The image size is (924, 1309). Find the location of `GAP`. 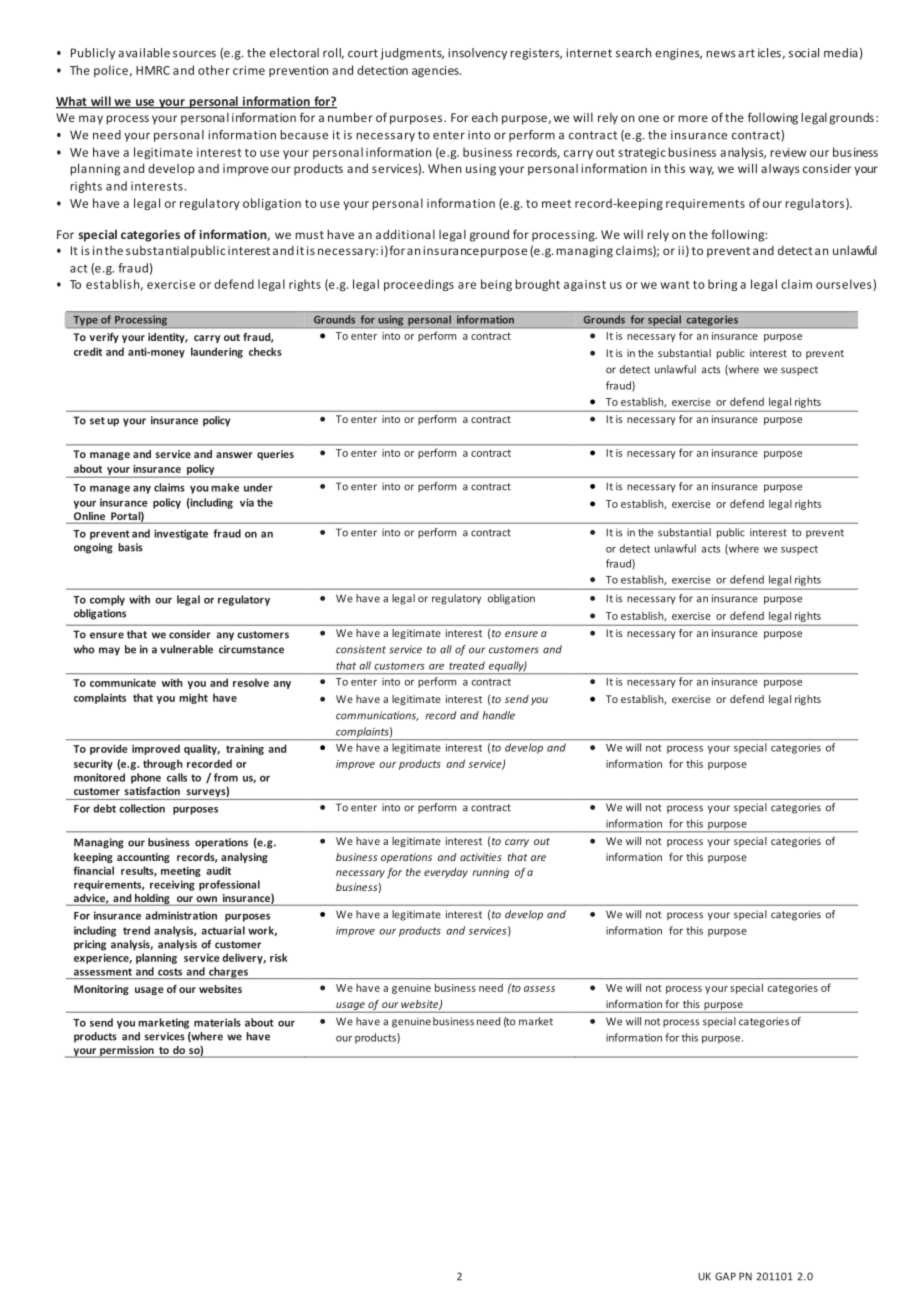

GAP is located at coordinates (725, 1276).
